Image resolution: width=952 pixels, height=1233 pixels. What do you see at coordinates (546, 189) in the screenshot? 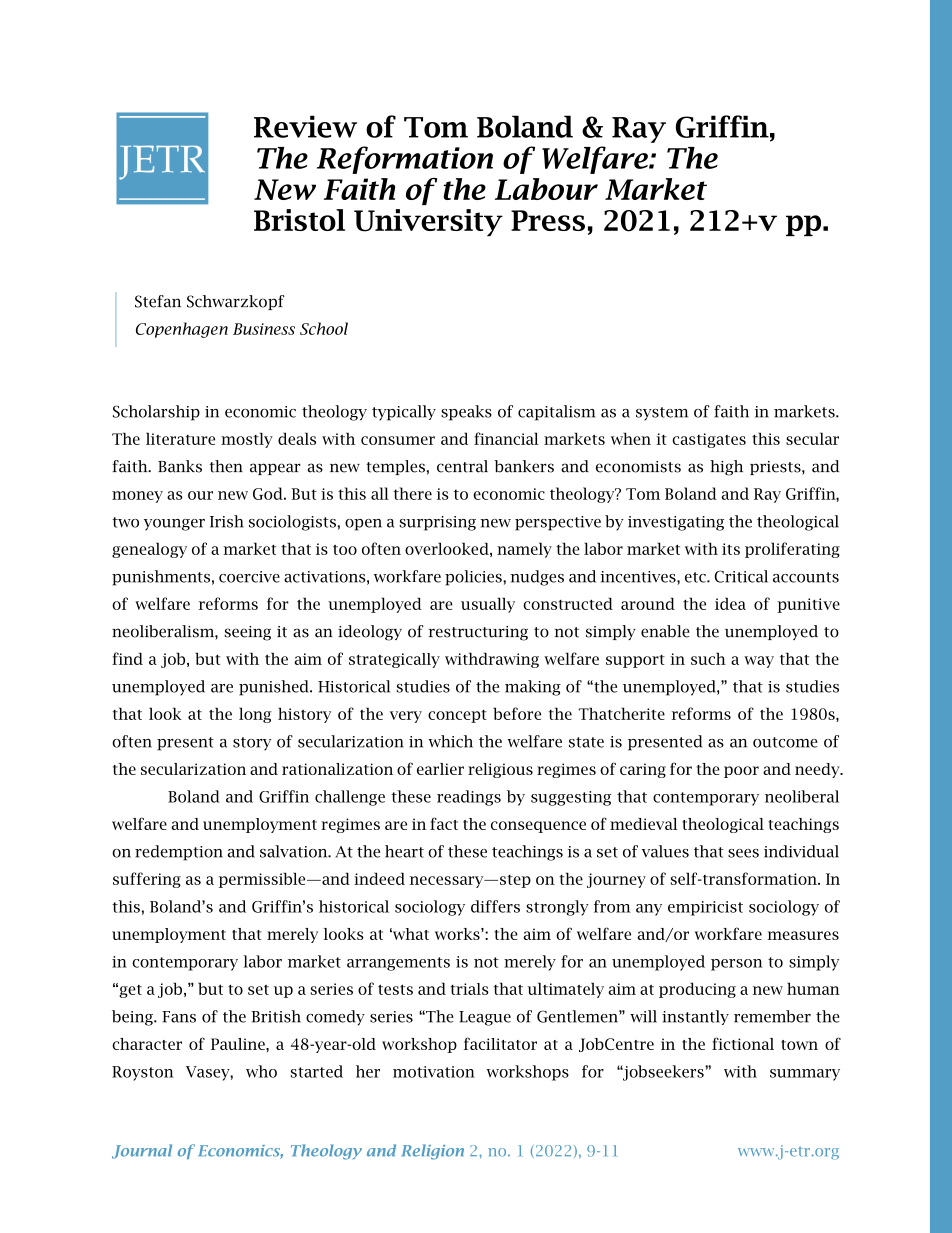
I see `Labour` at bounding box center [546, 189].
